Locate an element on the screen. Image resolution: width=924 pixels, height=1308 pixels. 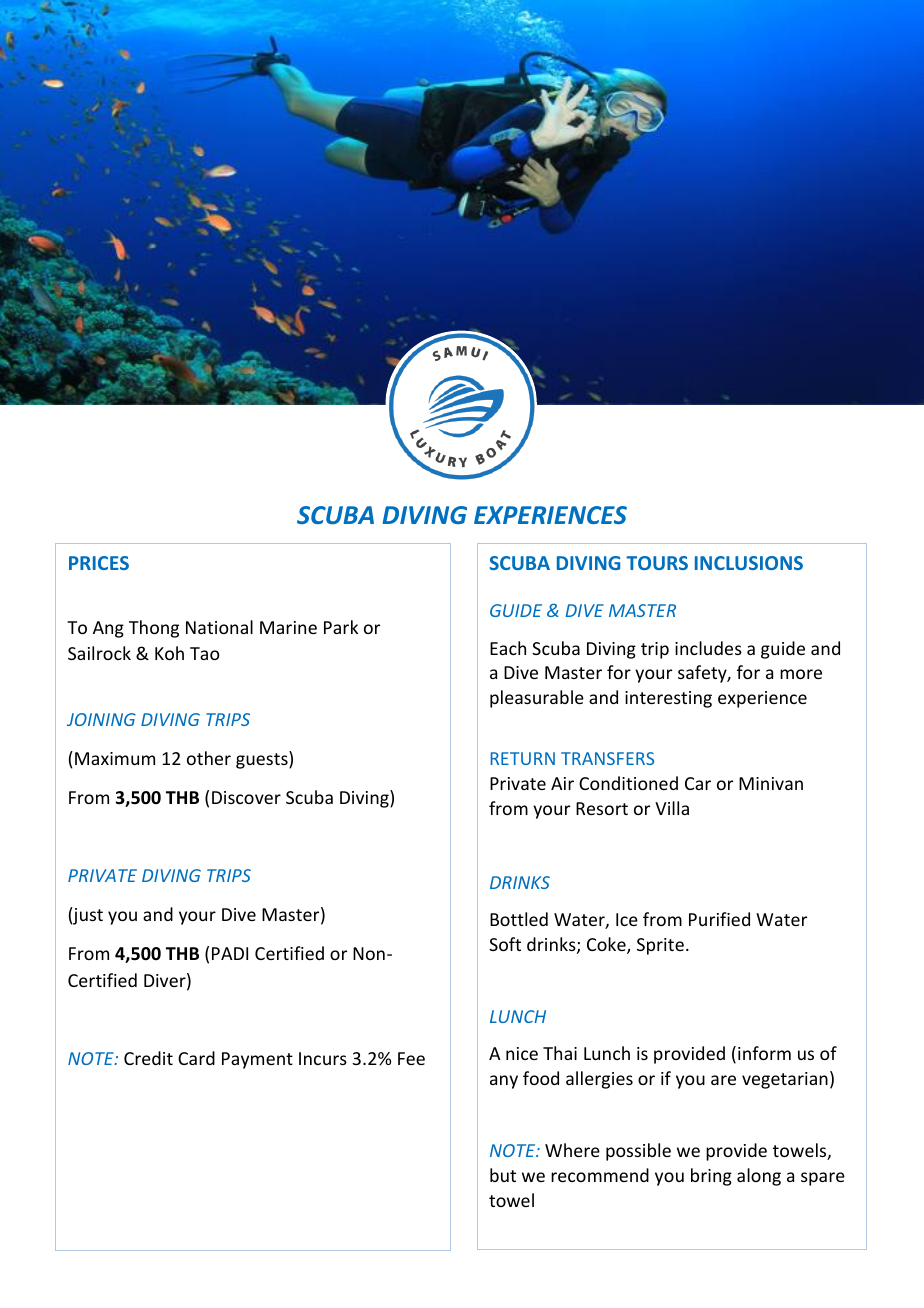
but is located at coordinates (503, 1175).
